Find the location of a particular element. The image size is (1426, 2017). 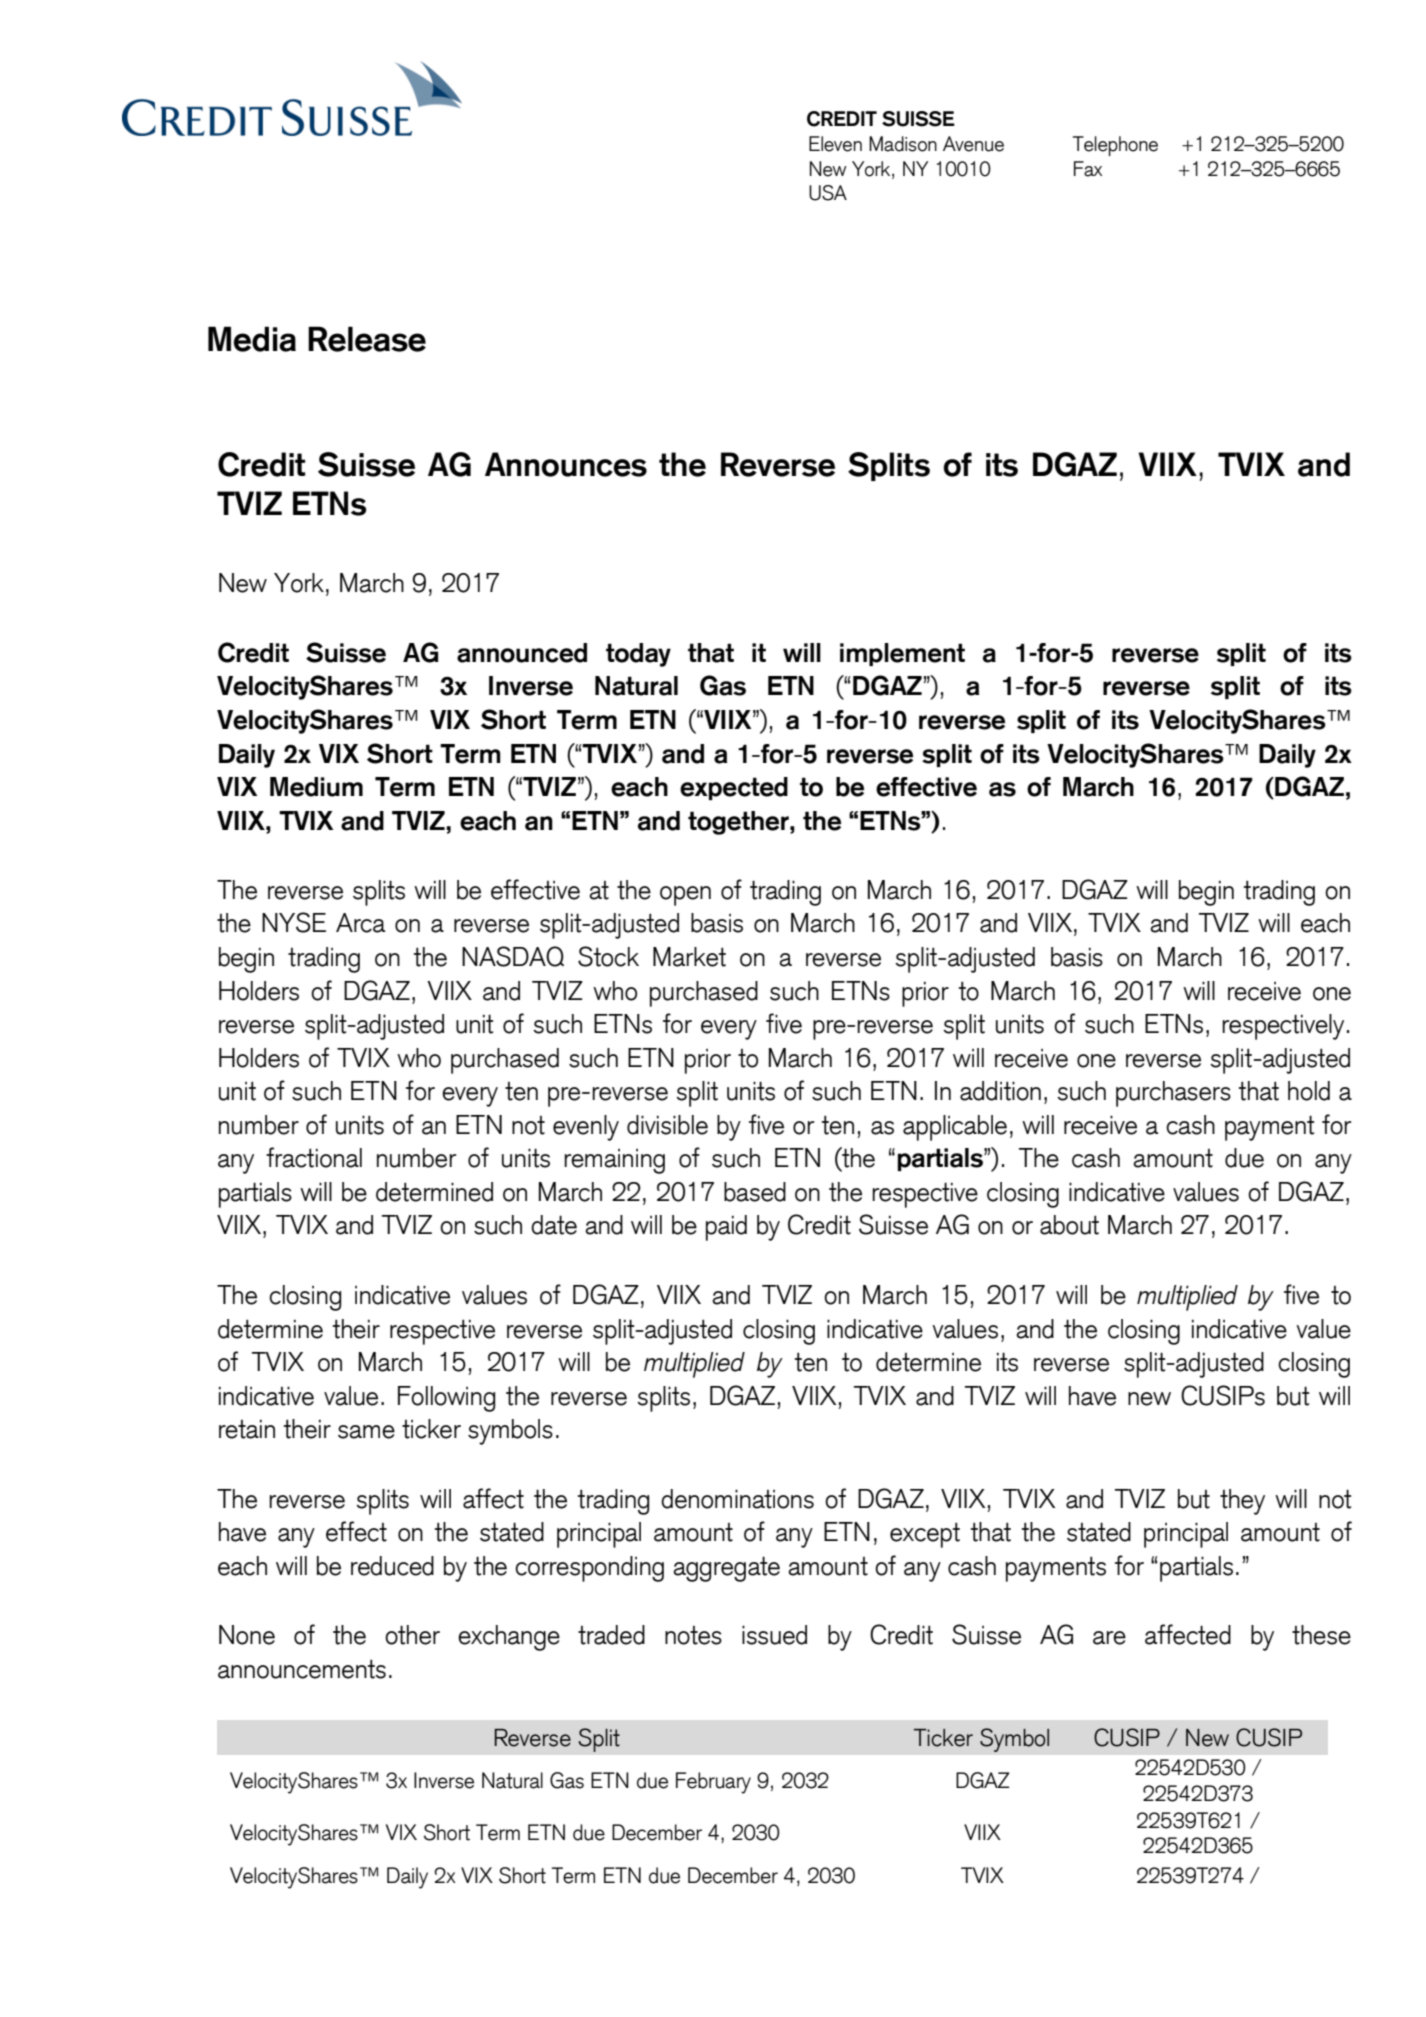

Telephone is located at coordinates (1115, 146).
